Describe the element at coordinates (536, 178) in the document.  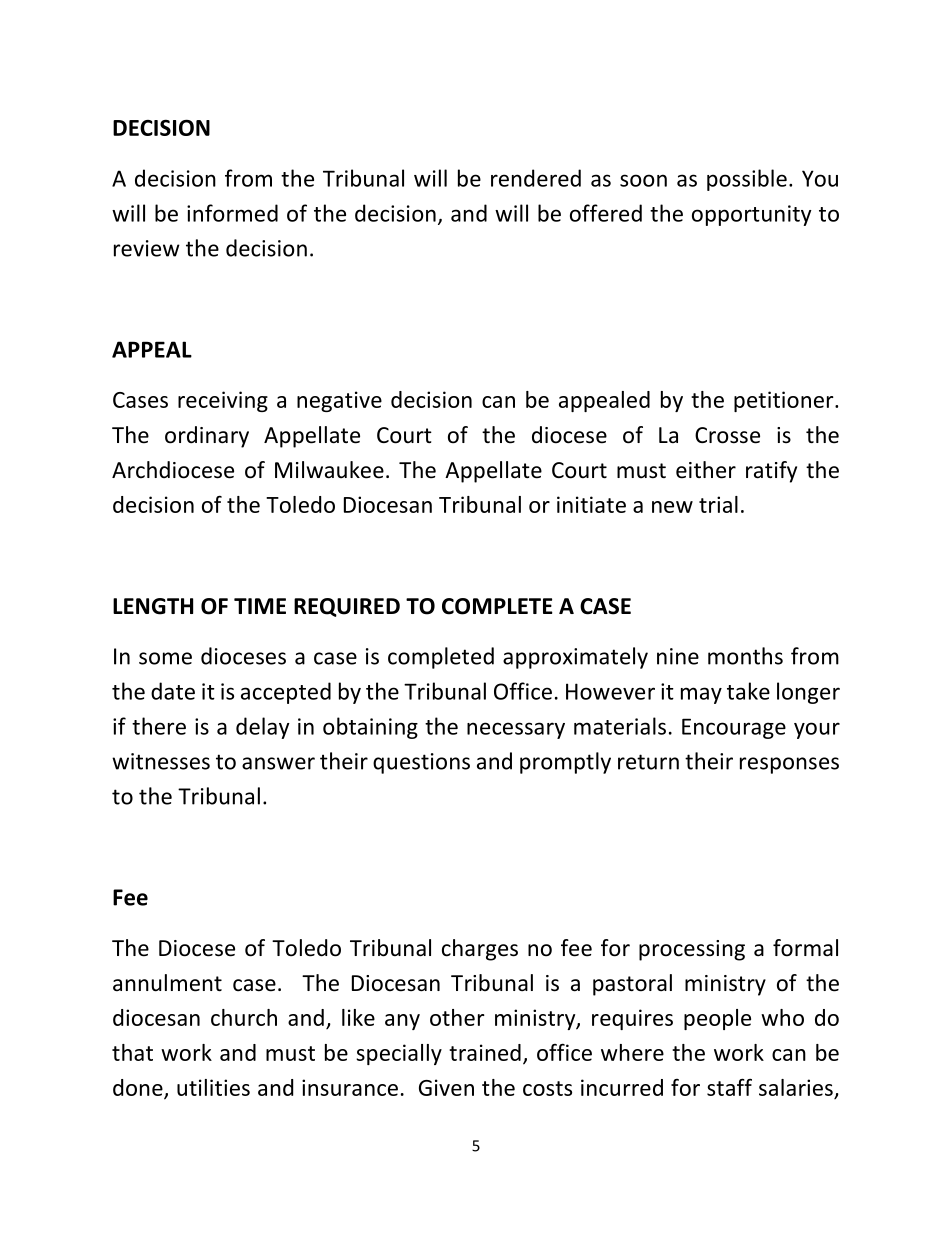
I see `rendered` at that location.
